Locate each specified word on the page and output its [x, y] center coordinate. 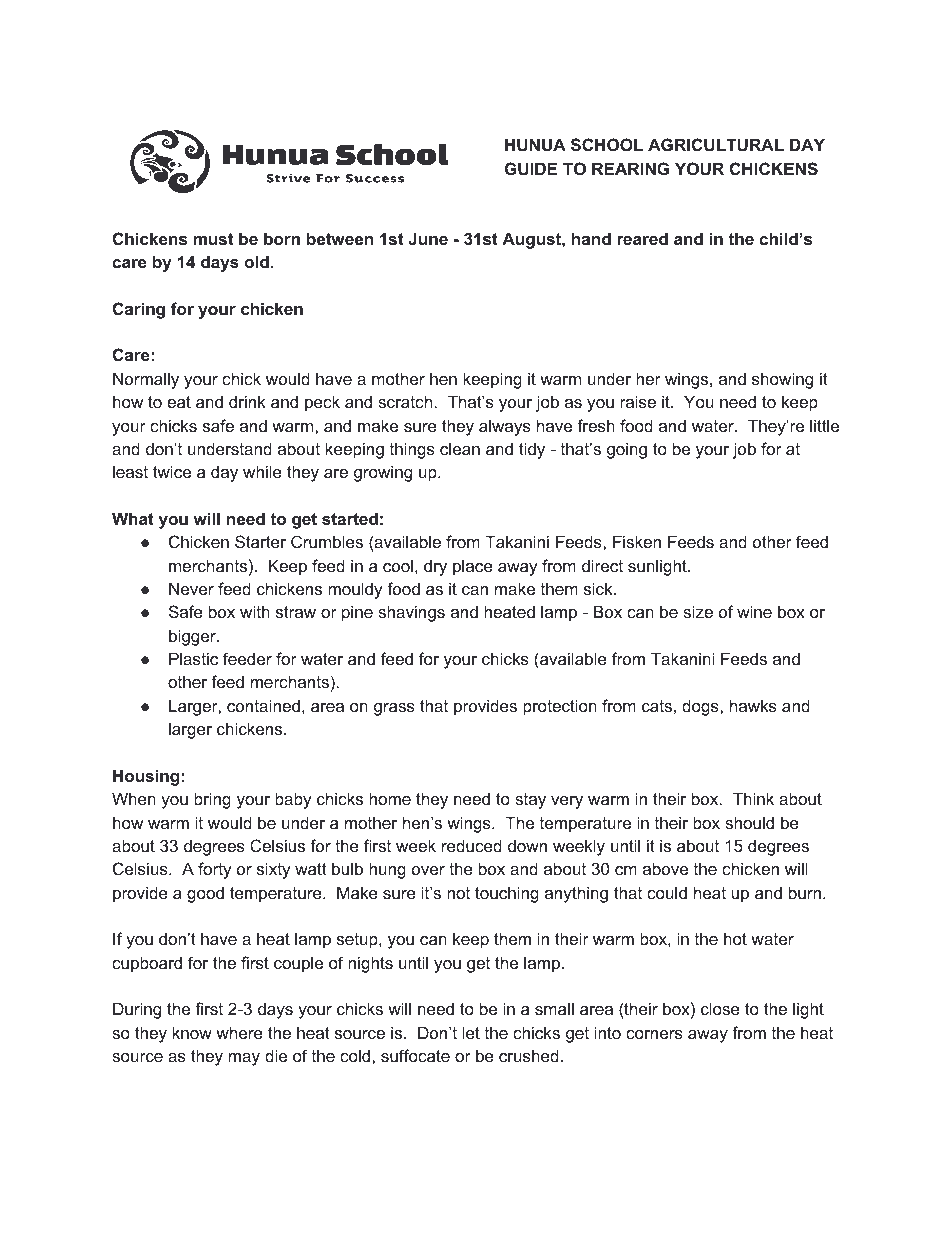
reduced [472, 845]
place [473, 567]
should [749, 822]
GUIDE [531, 168]
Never [191, 588]
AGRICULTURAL [716, 144]
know [192, 1032]
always [505, 427]
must [213, 239]
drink [247, 401]
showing [782, 380]
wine [754, 611]
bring [212, 800]
